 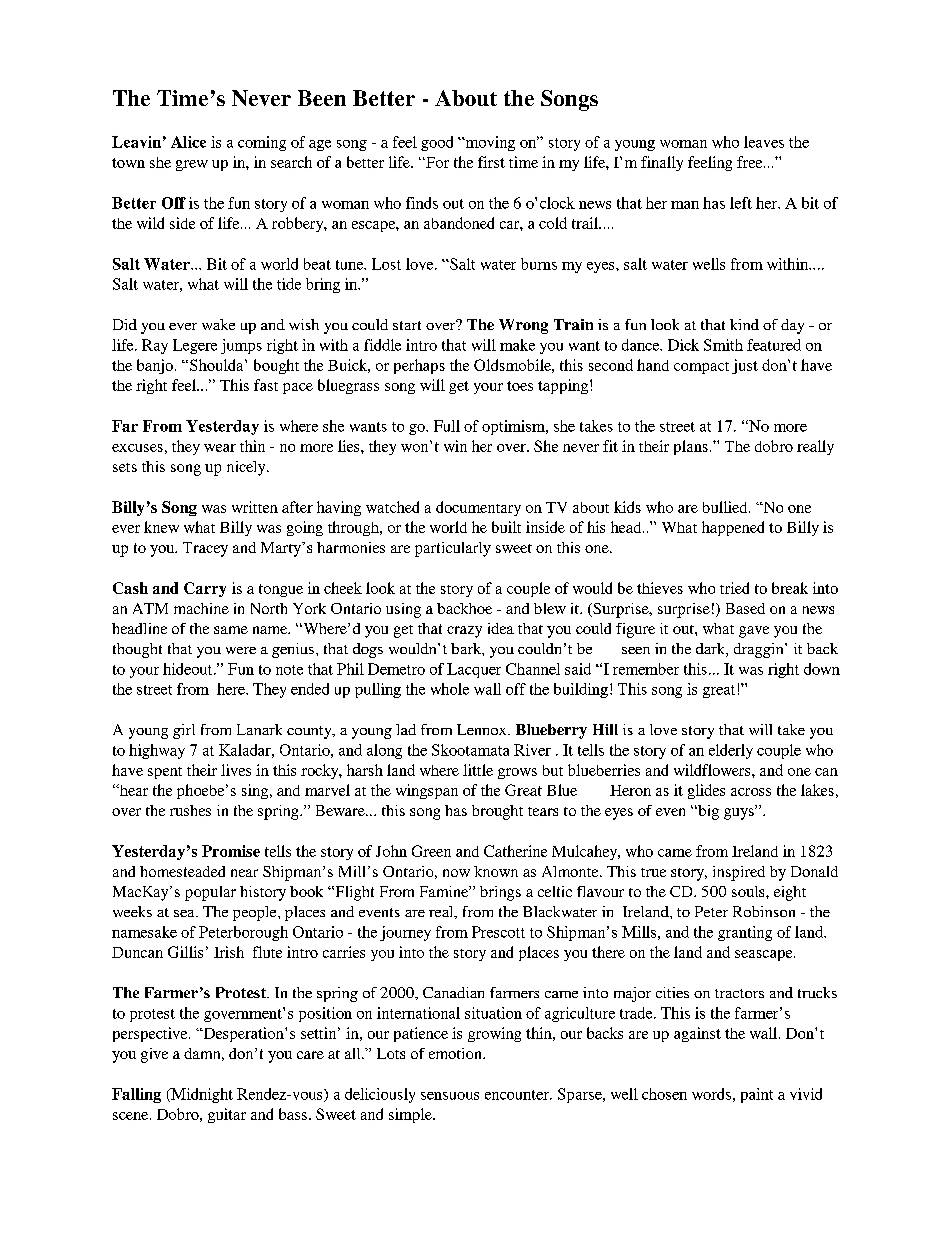 I want to click on wear, so click(x=220, y=448).
